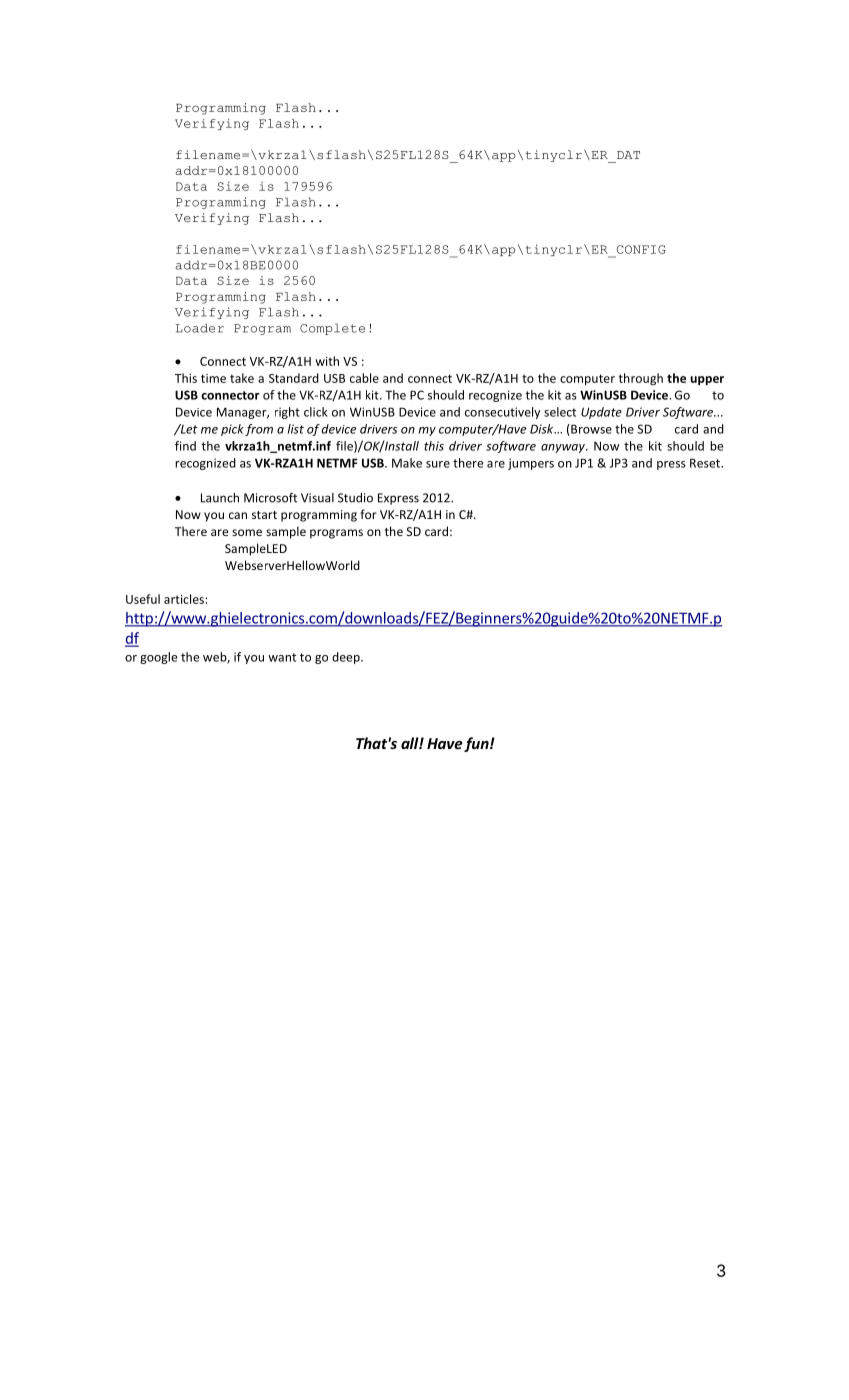 Image resolution: width=849 pixels, height=1400 pixels. Describe the element at coordinates (347, 658) in the document. I see `deep` at that location.
